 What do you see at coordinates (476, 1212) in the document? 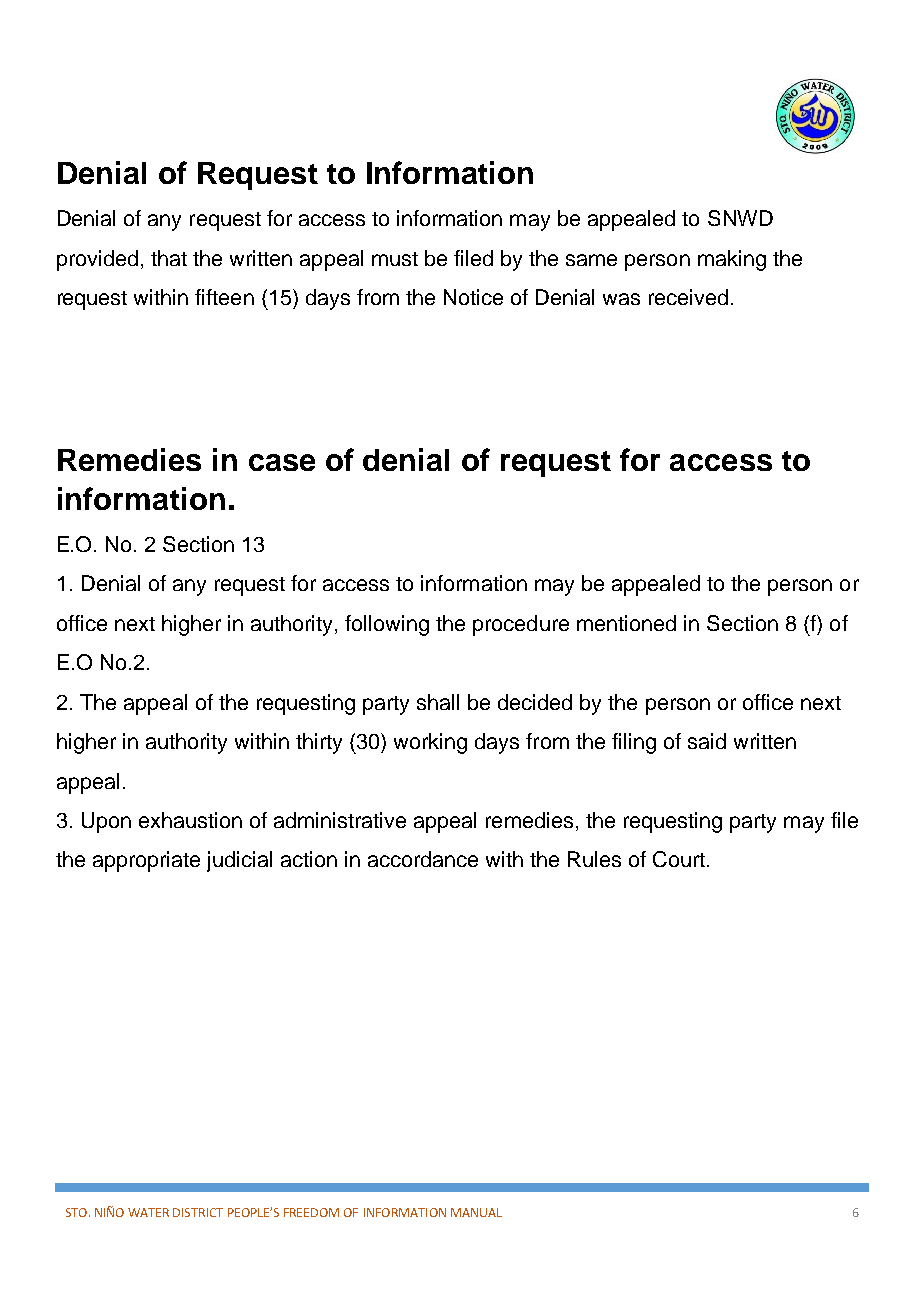
I see `MANUAL` at bounding box center [476, 1212].
